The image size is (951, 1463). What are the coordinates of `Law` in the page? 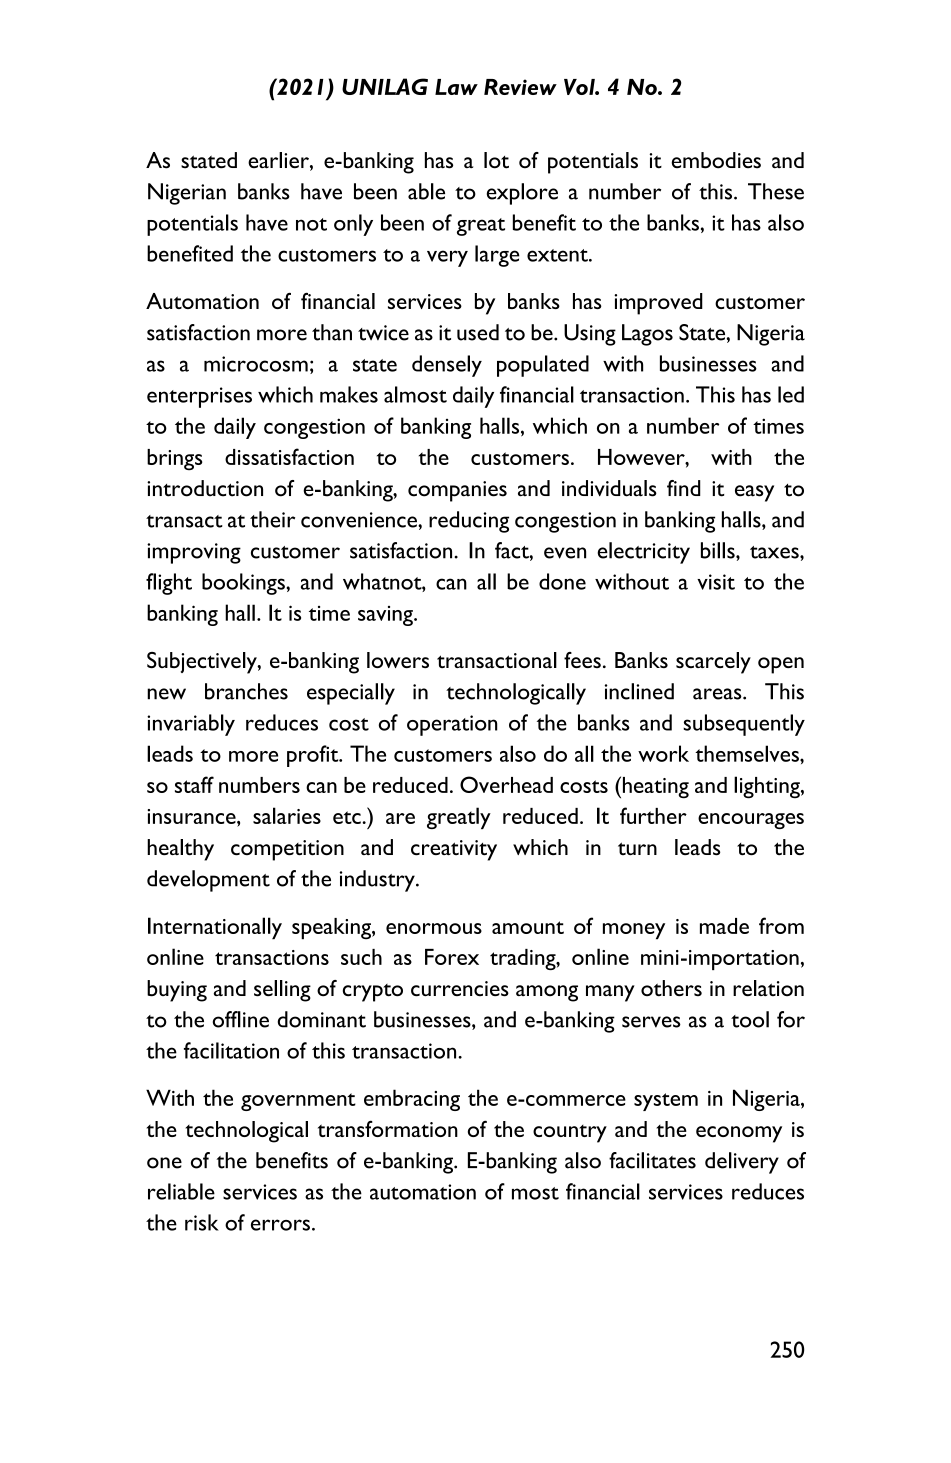 It's located at (456, 87).
